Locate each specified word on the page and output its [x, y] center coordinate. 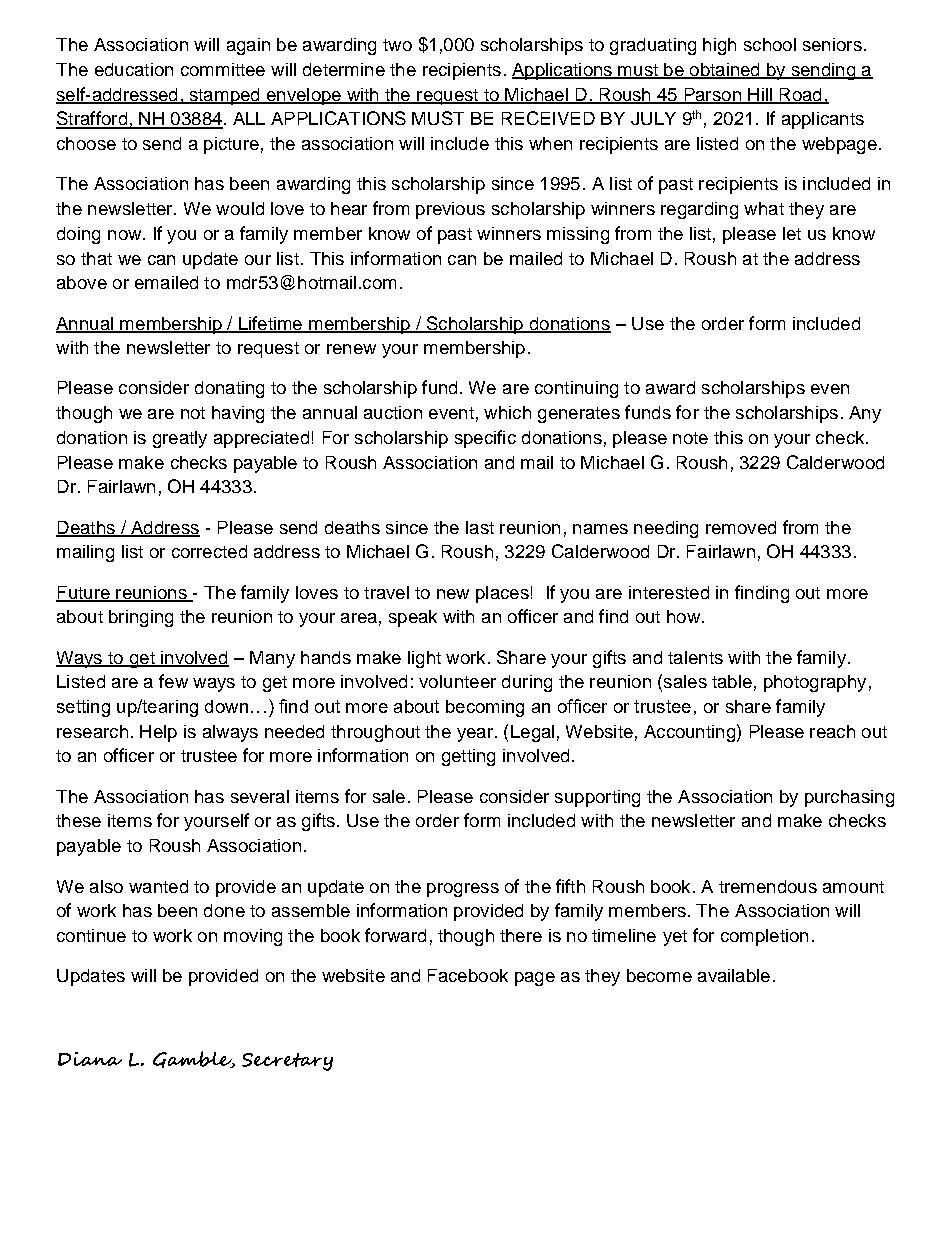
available [734, 975]
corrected [209, 551]
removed [741, 527]
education [134, 69]
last [480, 527]
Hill [760, 95]
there [521, 935]
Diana [90, 1059]
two [397, 45]
